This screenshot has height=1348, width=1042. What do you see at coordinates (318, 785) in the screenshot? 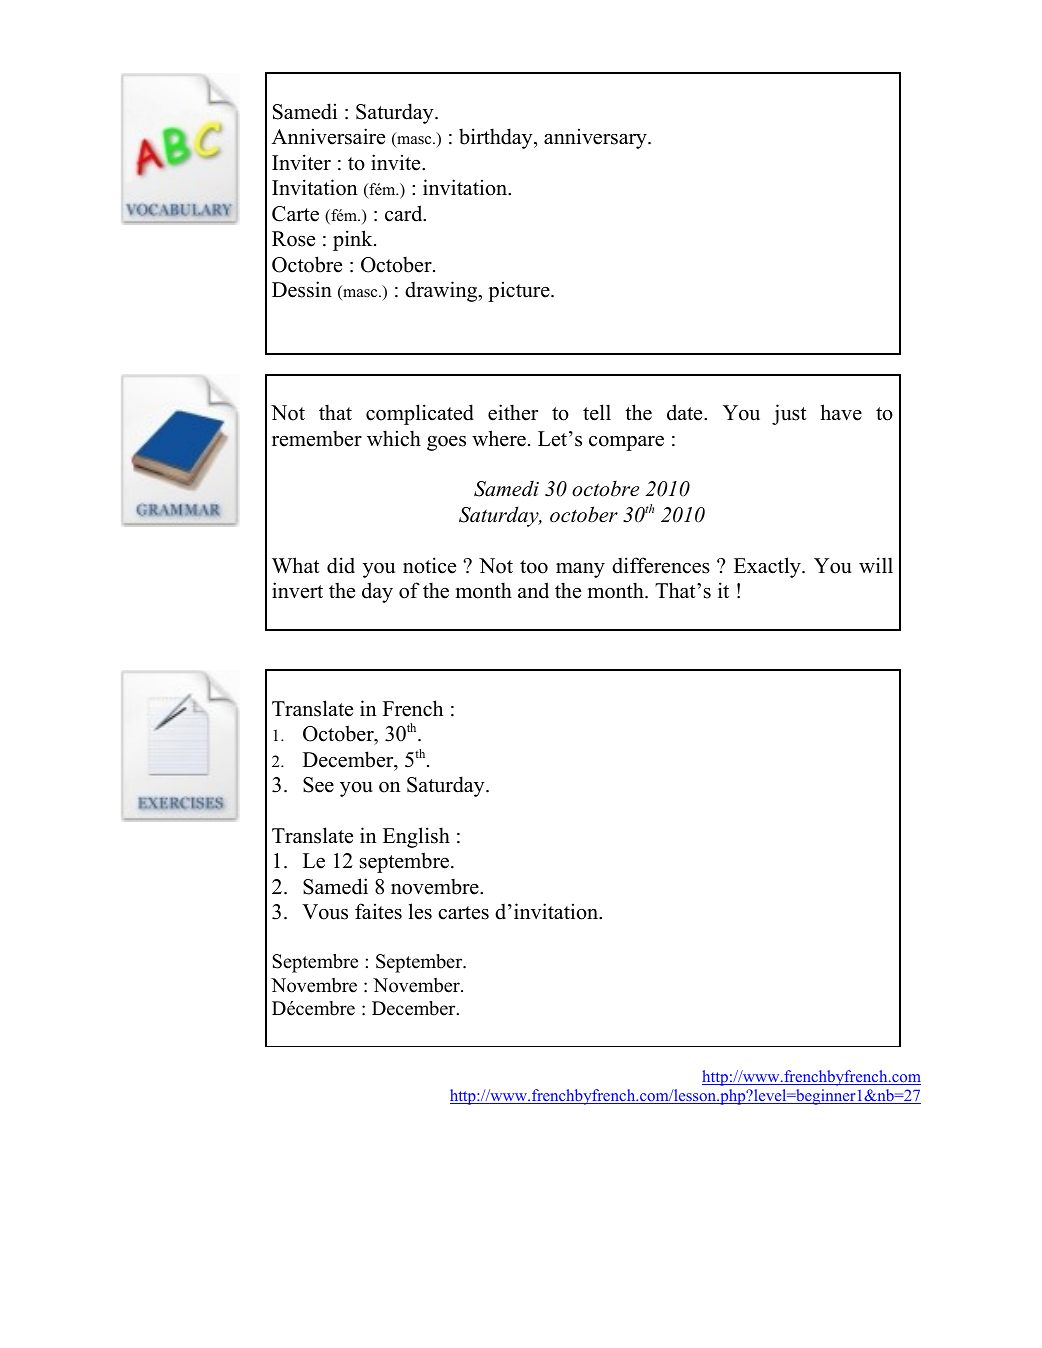
I see `See` at bounding box center [318, 785].
